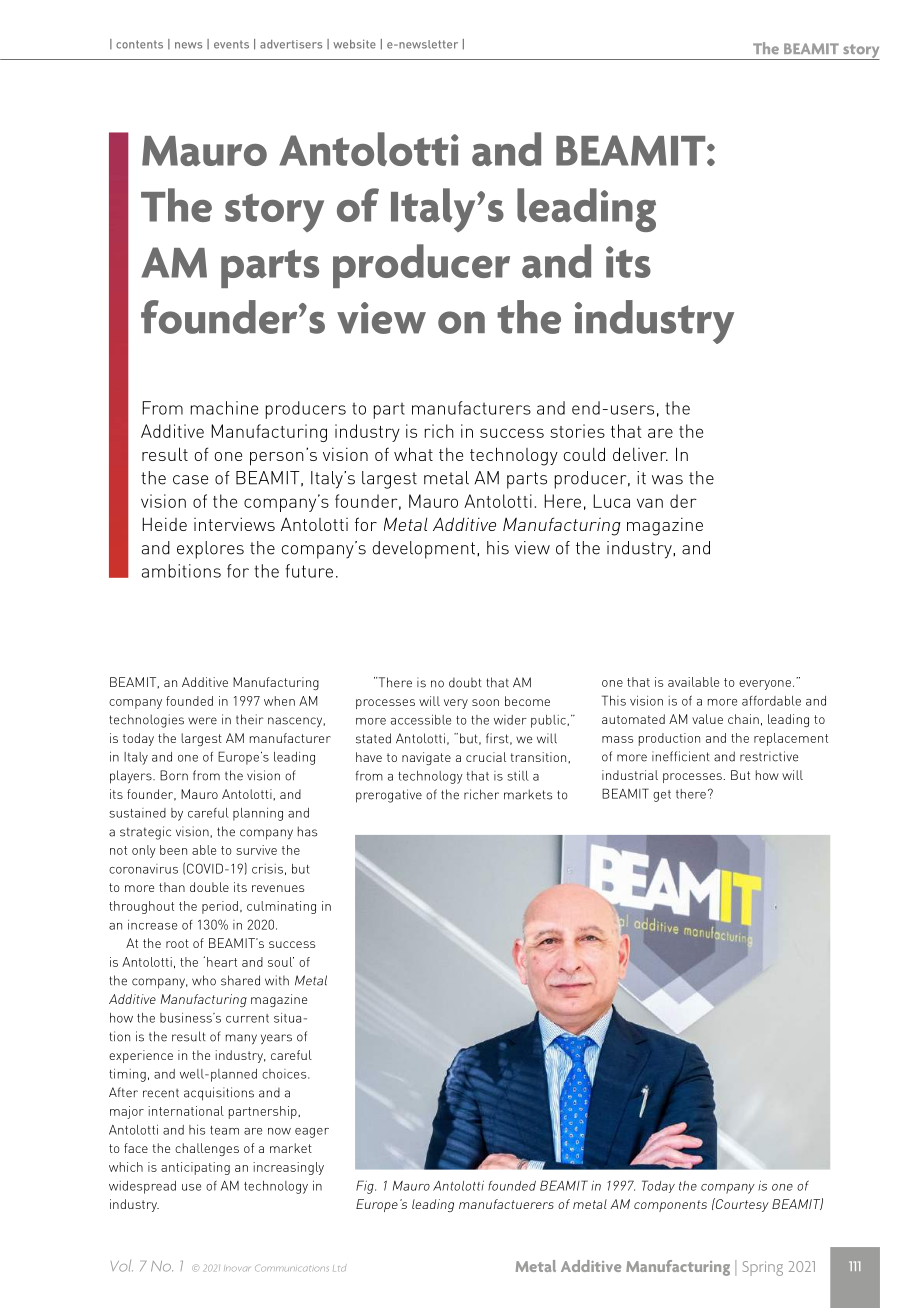  I want to click on anticipating, so click(195, 1168).
